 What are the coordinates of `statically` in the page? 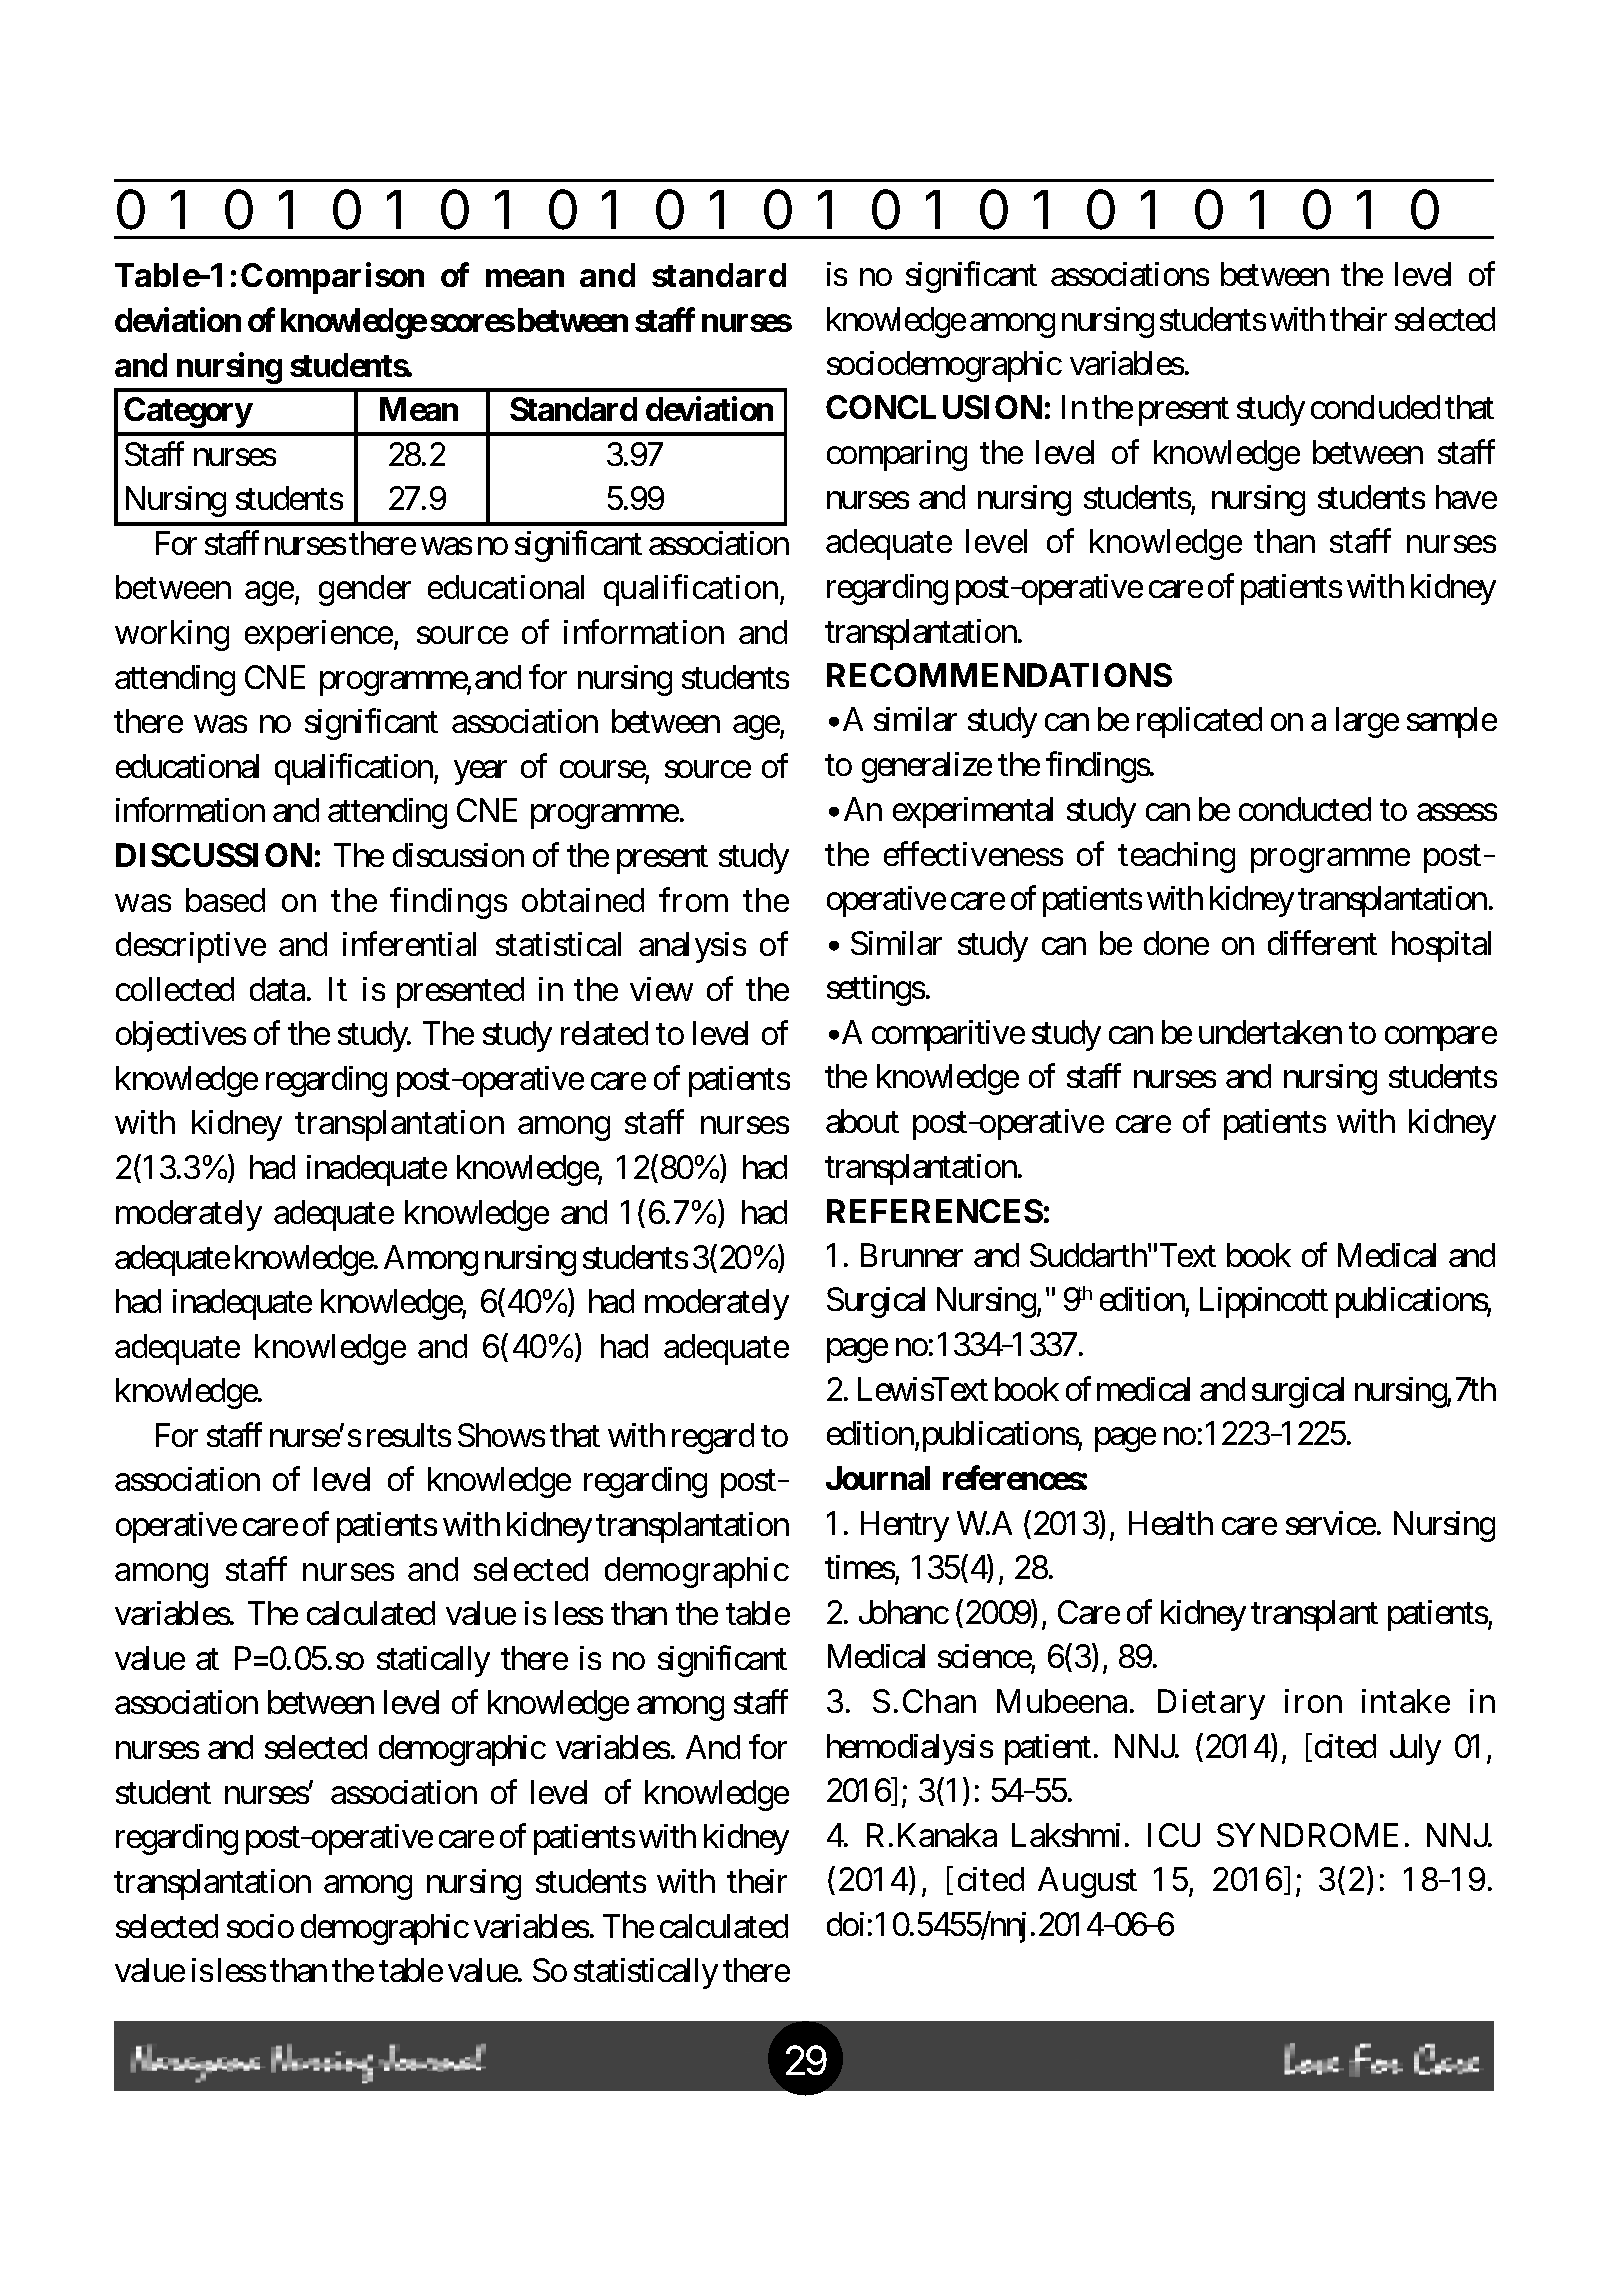 It's located at (433, 1661).
